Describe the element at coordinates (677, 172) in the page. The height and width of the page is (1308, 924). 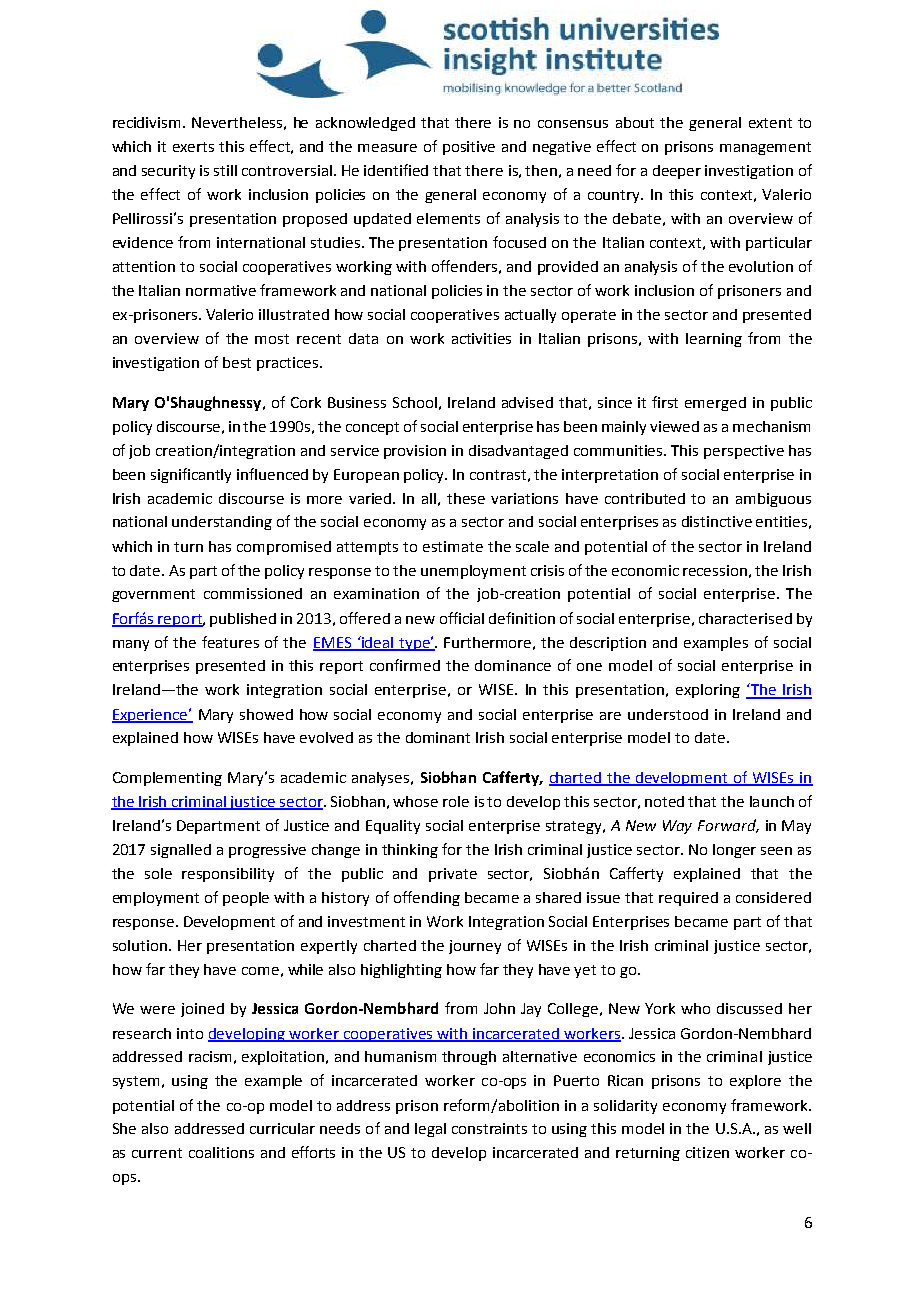
I see `deeper` at that location.
